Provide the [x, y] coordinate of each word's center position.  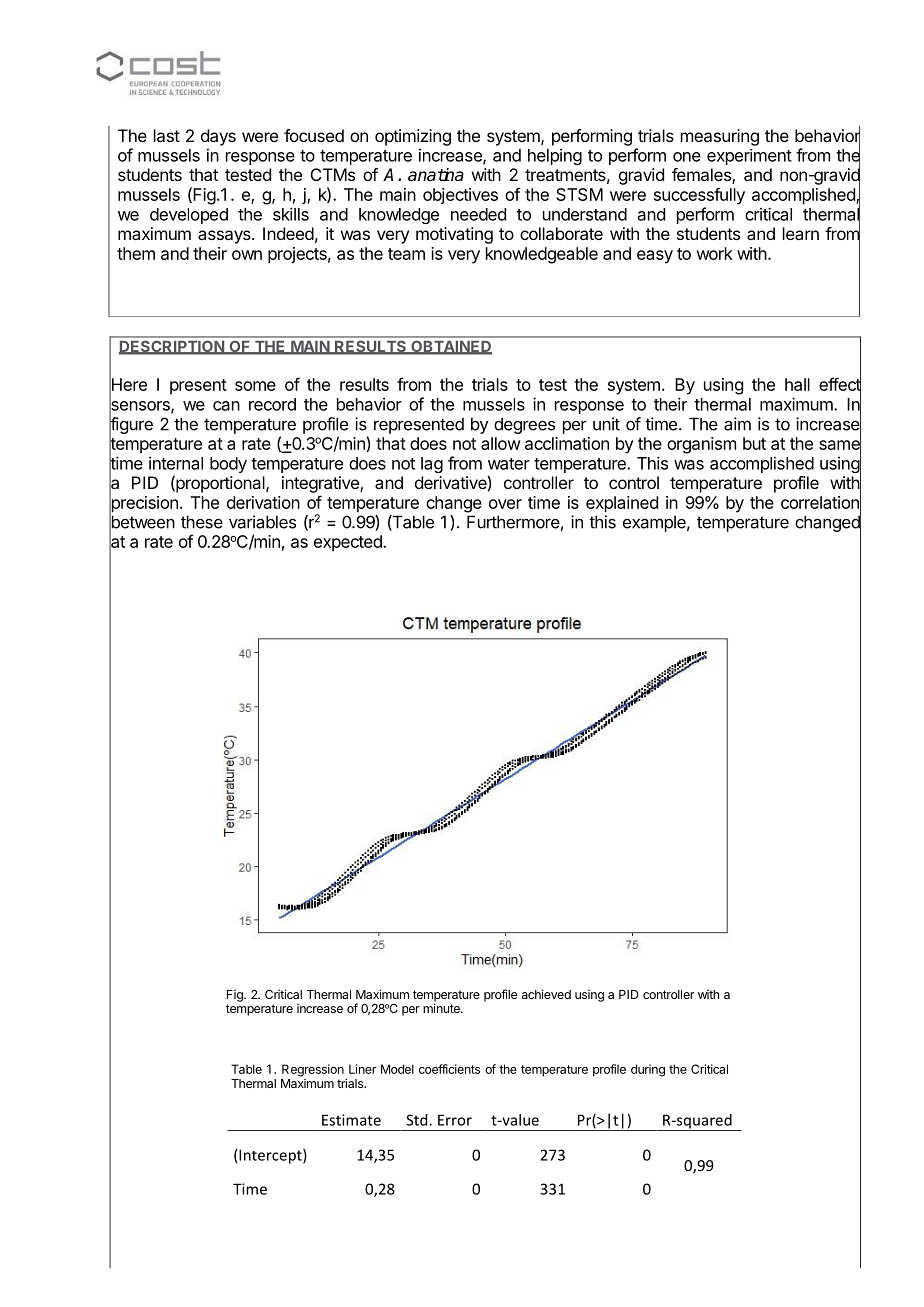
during [648, 1070]
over [505, 504]
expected [349, 543]
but [754, 443]
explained [622, 504]
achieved [546, 994]
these [202, 522]
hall [797, 384]
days [218, 137]
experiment [749, 157]
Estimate [351, 1120]
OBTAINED [450, 347]
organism [701, 445]
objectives [460, 196]
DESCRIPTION [172, 347]
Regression [313, 1070]
